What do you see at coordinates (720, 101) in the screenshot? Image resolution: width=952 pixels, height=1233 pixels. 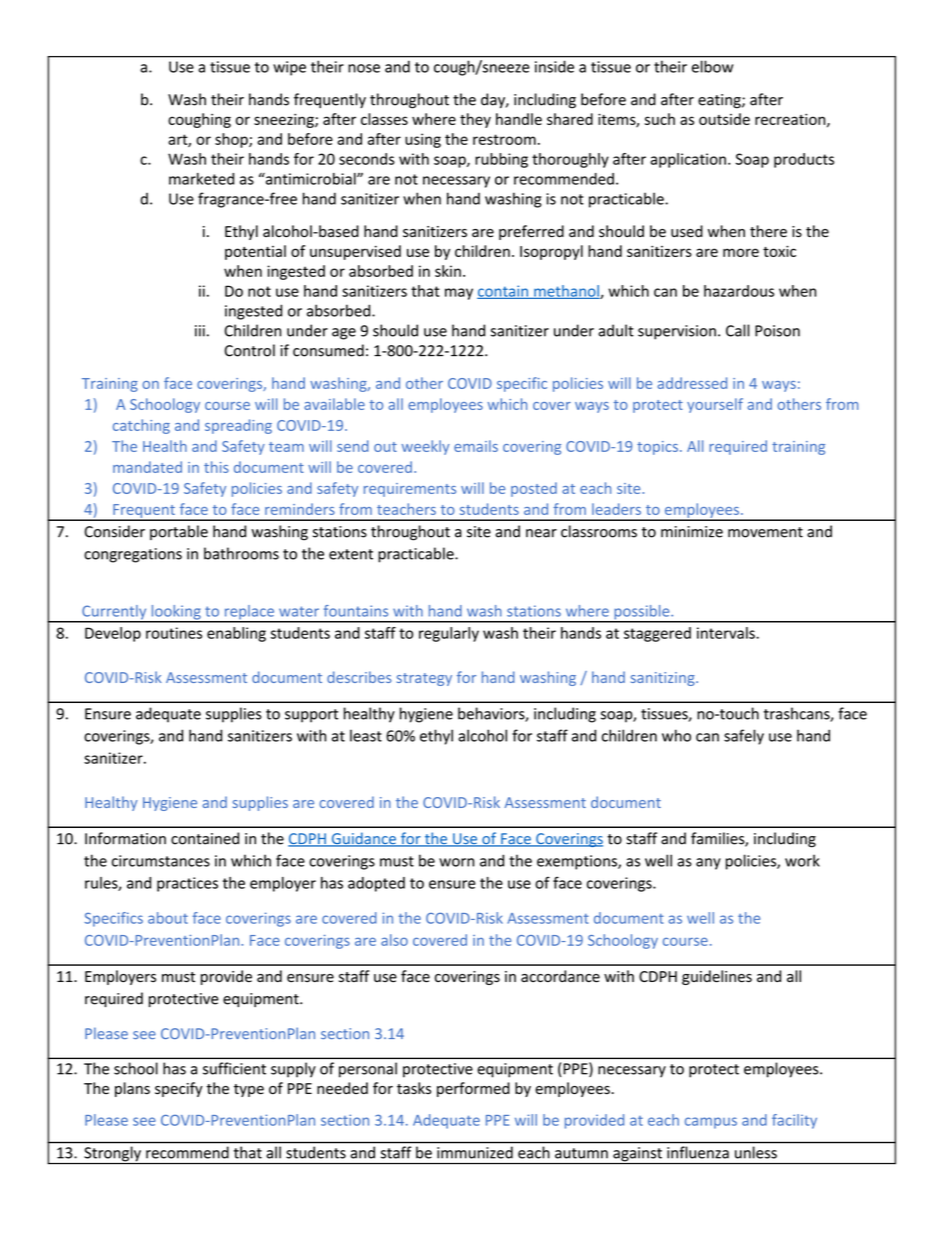 I see `eating` at bounding box center [720, 101].
